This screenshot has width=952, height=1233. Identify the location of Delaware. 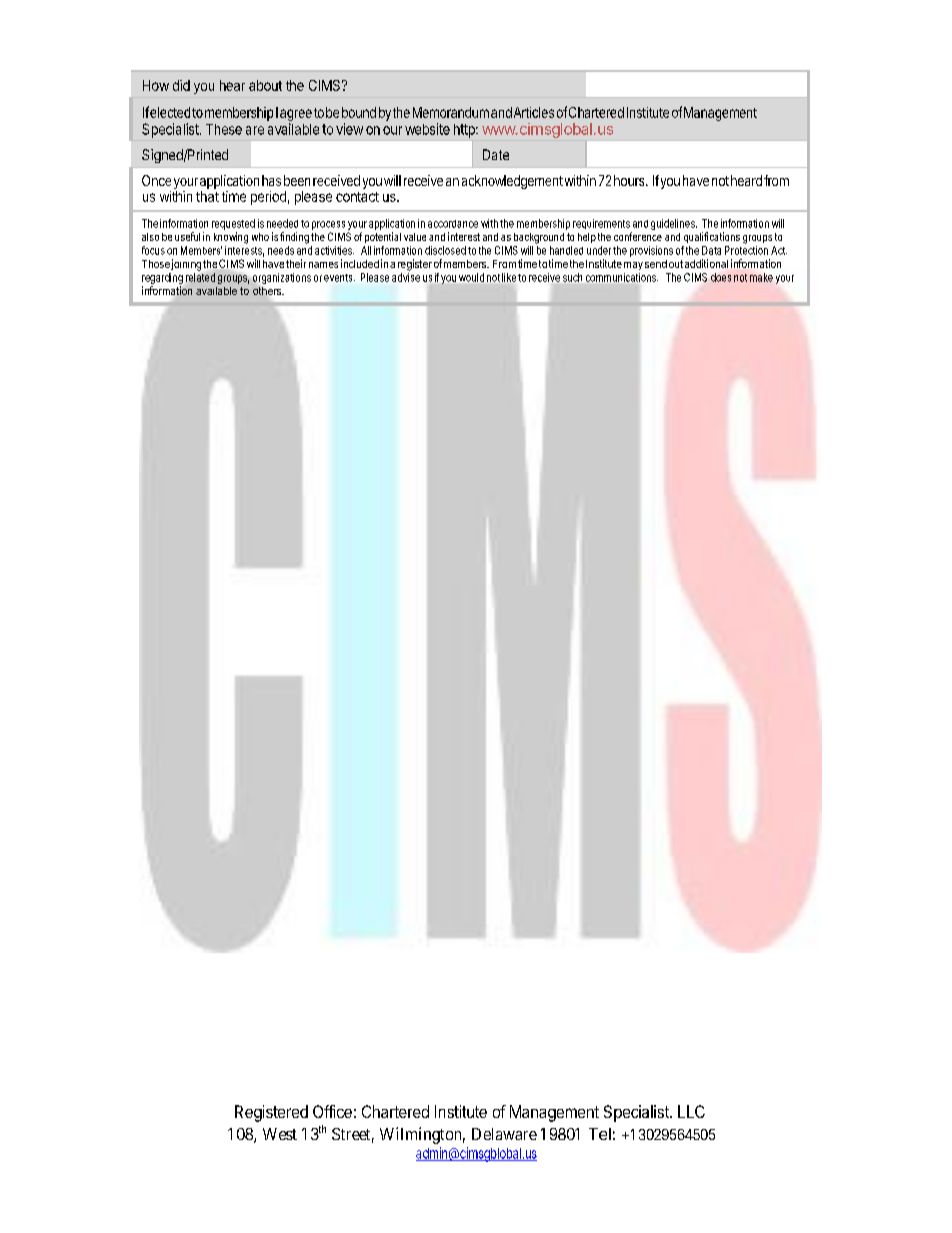
(504, 1134).
